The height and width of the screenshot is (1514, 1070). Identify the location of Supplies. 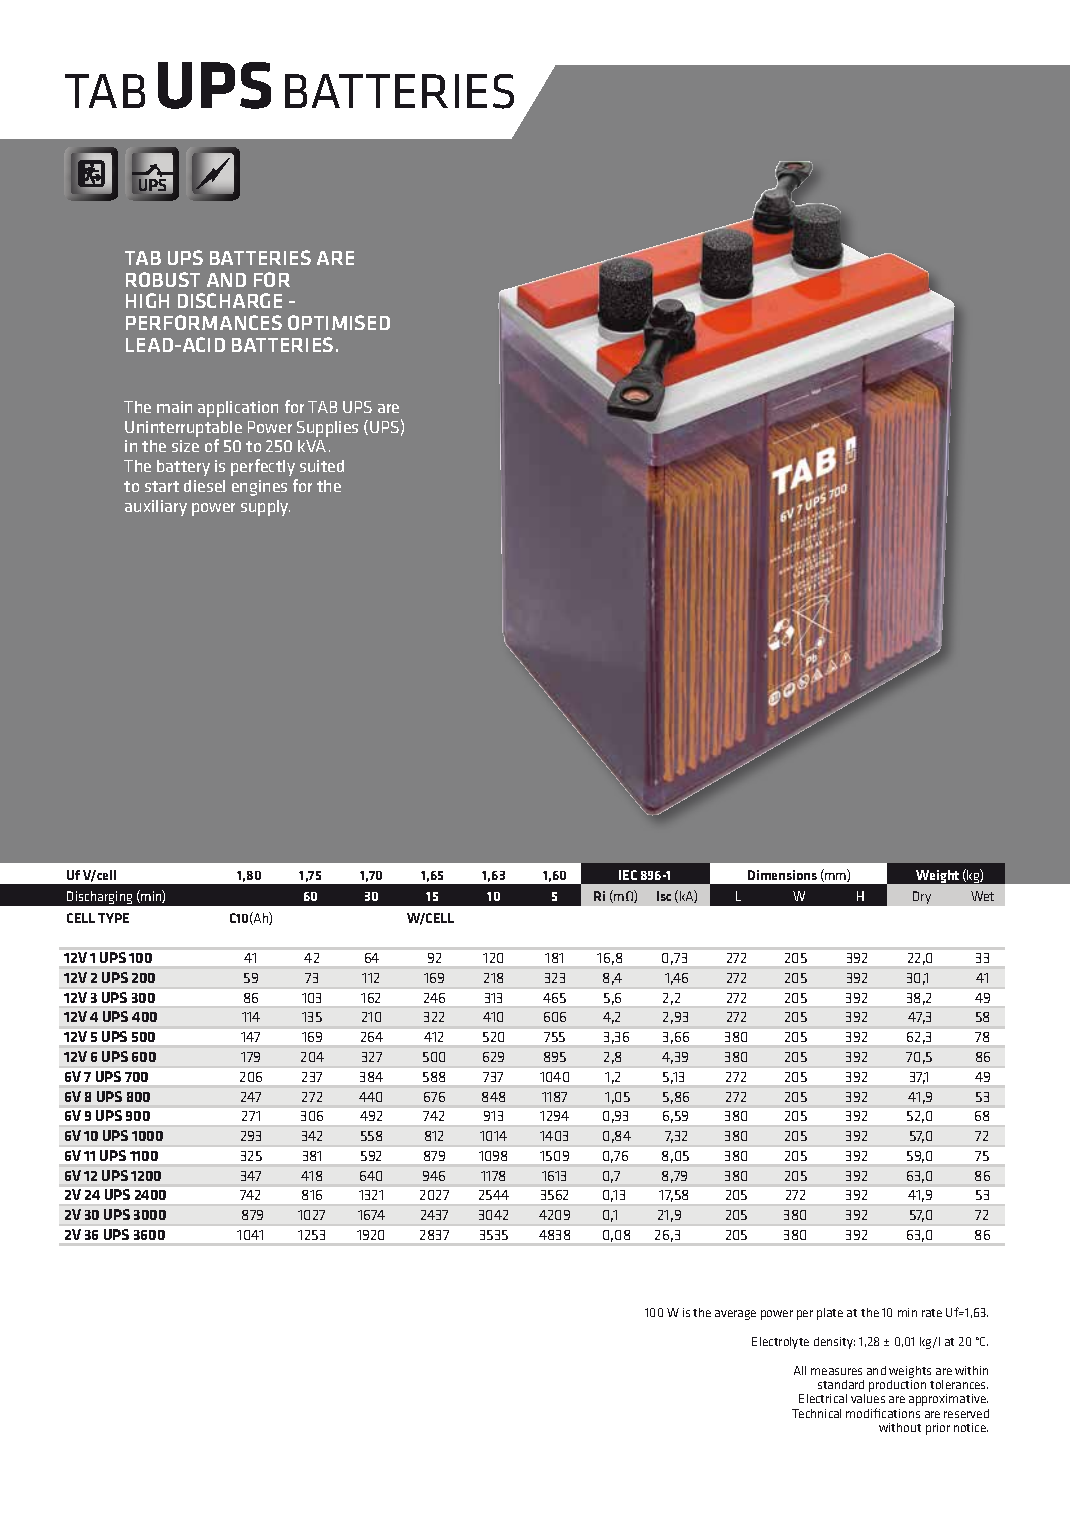
(327, 429).
